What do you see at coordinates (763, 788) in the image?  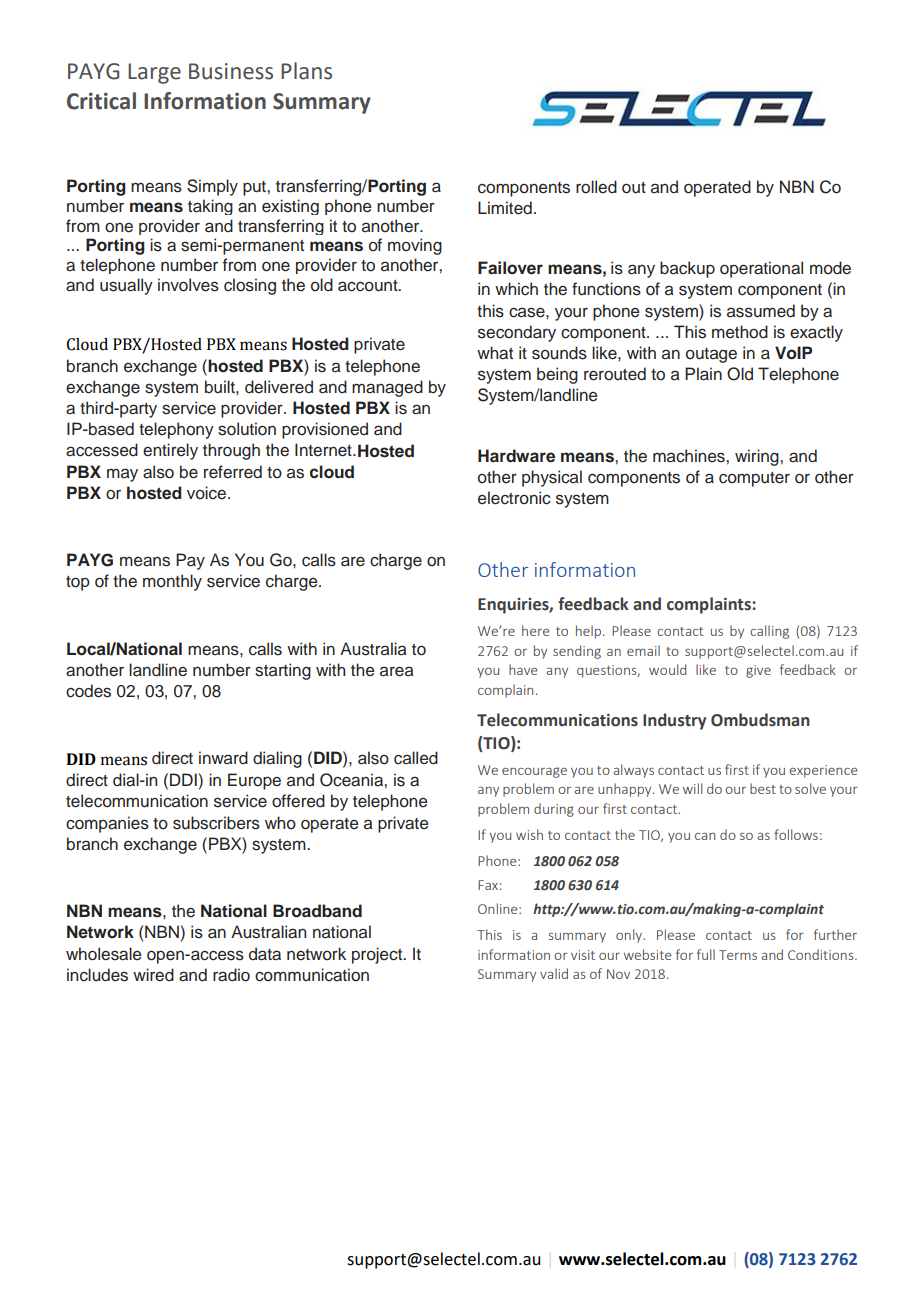 I see `best` at bounding box center [763, 788].
